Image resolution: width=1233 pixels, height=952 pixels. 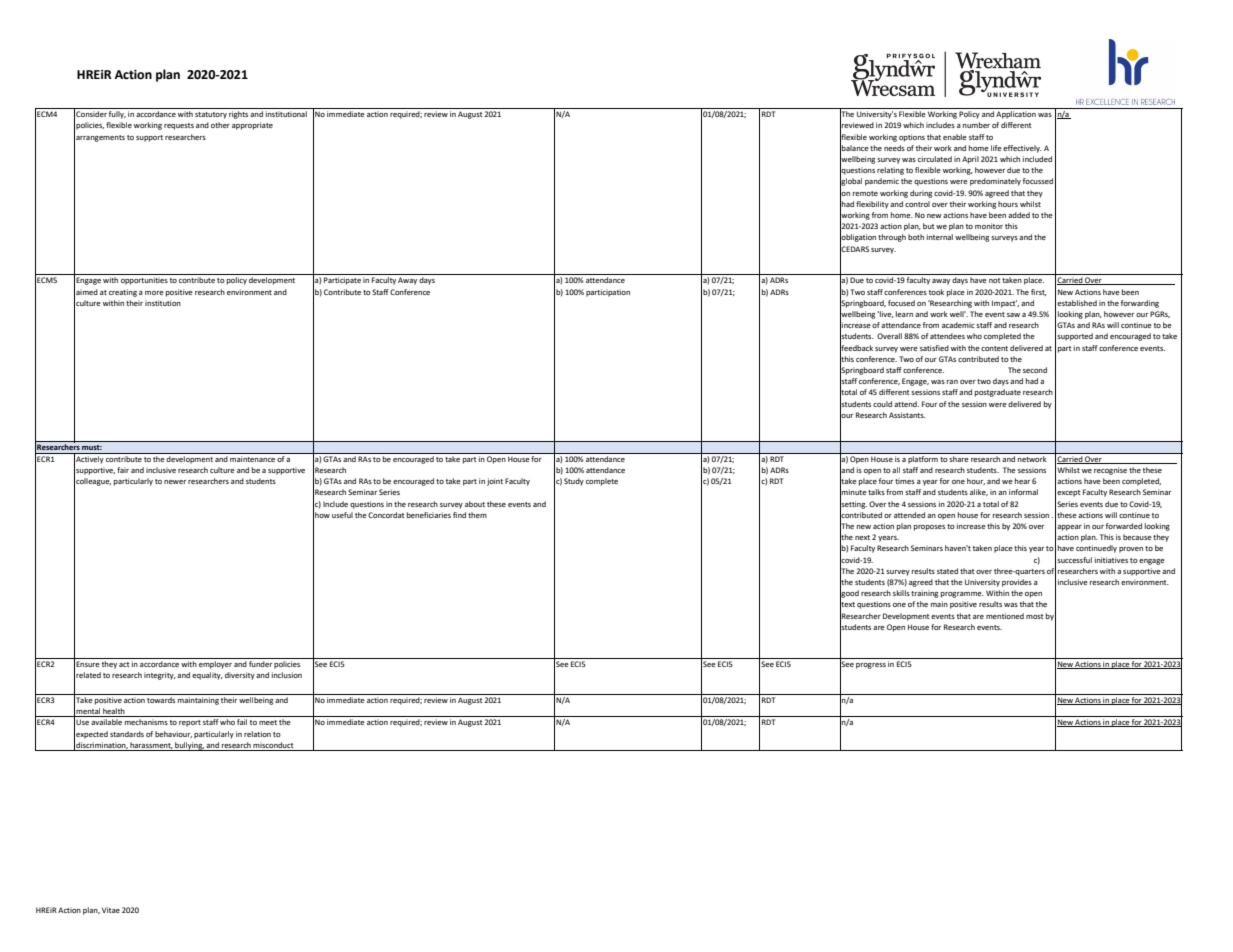 What do you see at coordinates (1023, 492) in the screenshot?
I see `informal` at bounding box center [1023, 492].
